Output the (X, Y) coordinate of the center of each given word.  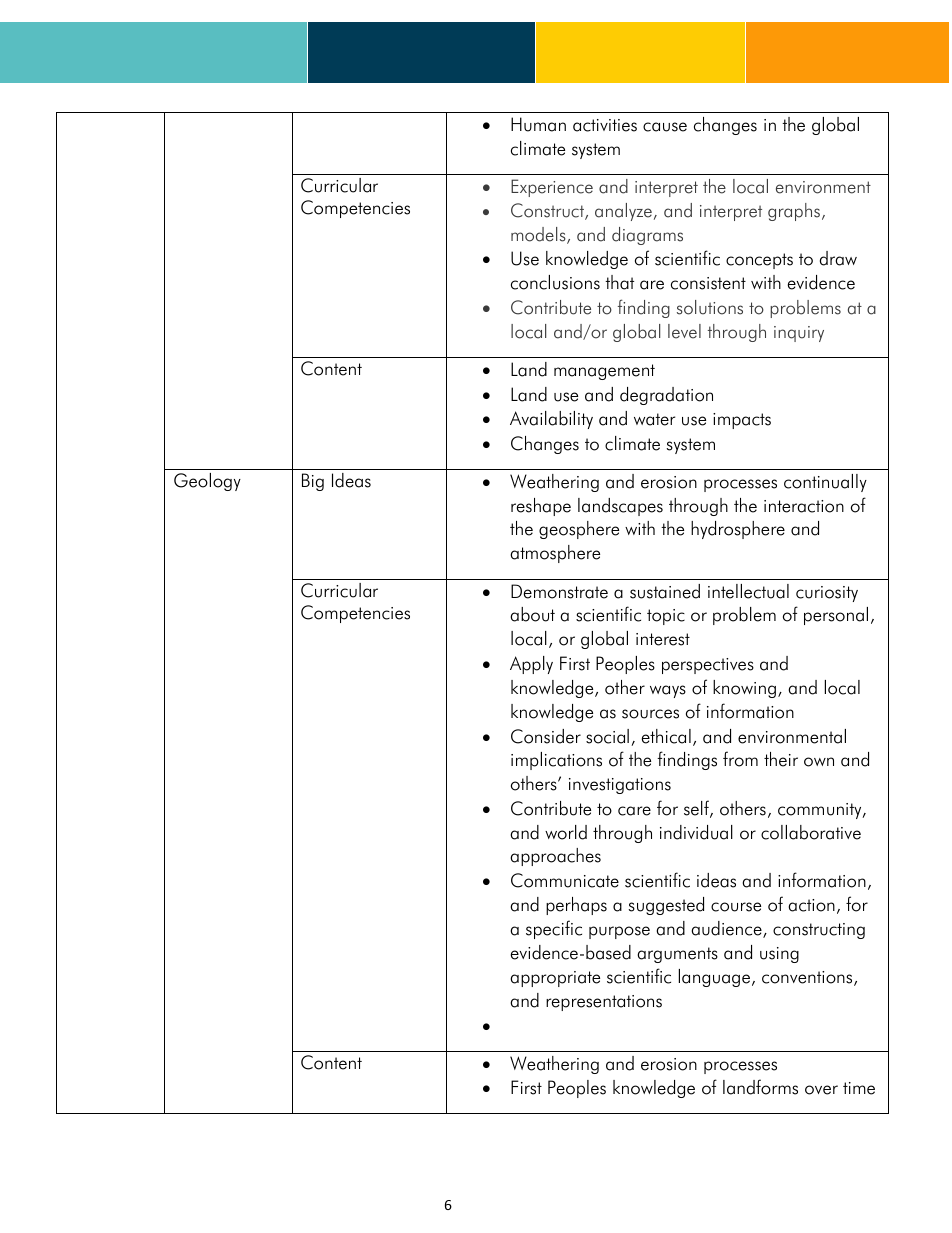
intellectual (748, 591)
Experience (552, 188)
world (566, 832)
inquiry (799, 334)
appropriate (555, 979)
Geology (207, 482)
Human (538, 124)
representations (604, 1003)
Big (313, 482)
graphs (794, 212)
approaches (555, 857)
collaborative (811, 832)
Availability (551, 420)
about (532, 614)
